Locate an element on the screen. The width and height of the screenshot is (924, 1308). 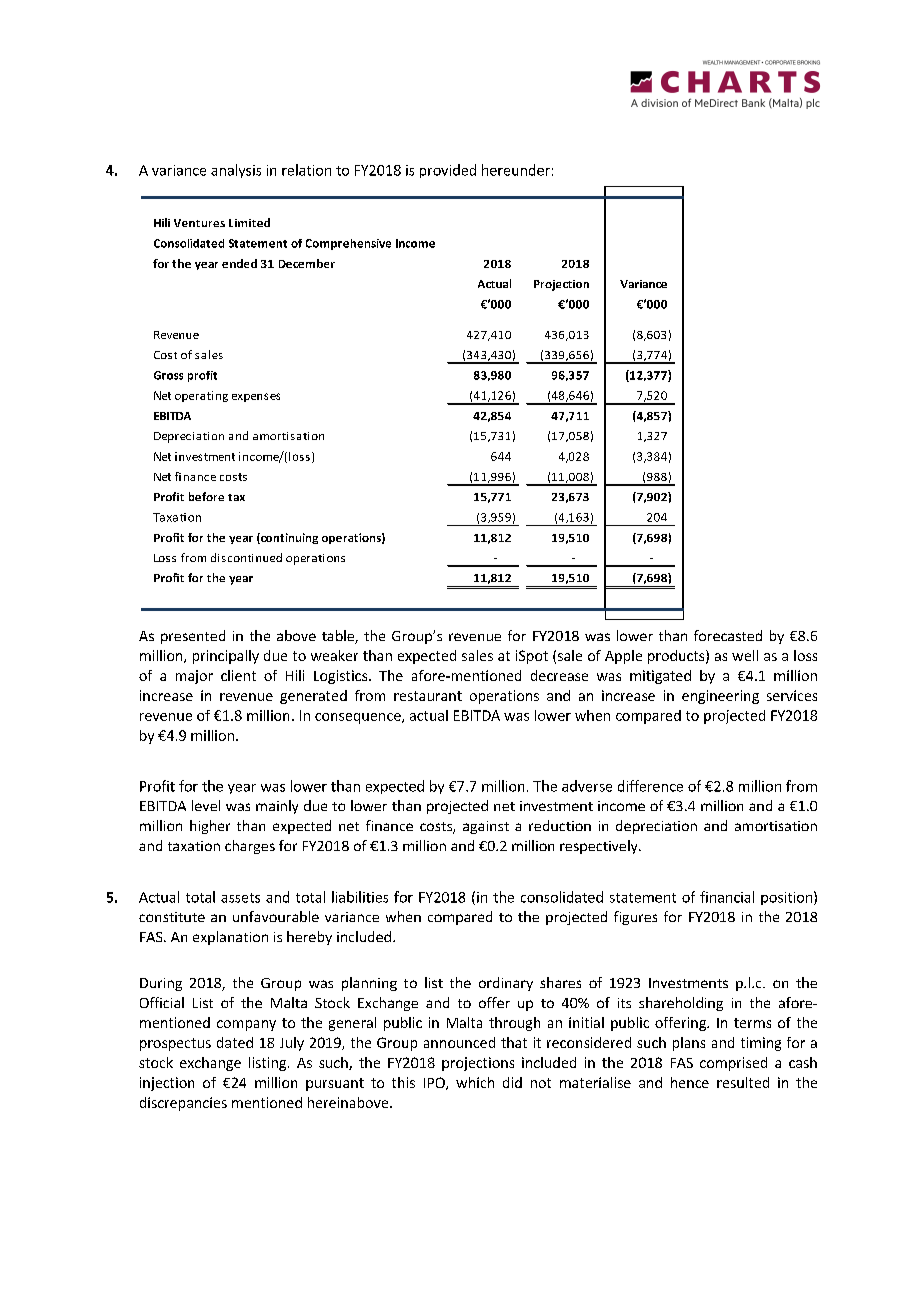
discrepancies is located at coordinates (183, 1104).
